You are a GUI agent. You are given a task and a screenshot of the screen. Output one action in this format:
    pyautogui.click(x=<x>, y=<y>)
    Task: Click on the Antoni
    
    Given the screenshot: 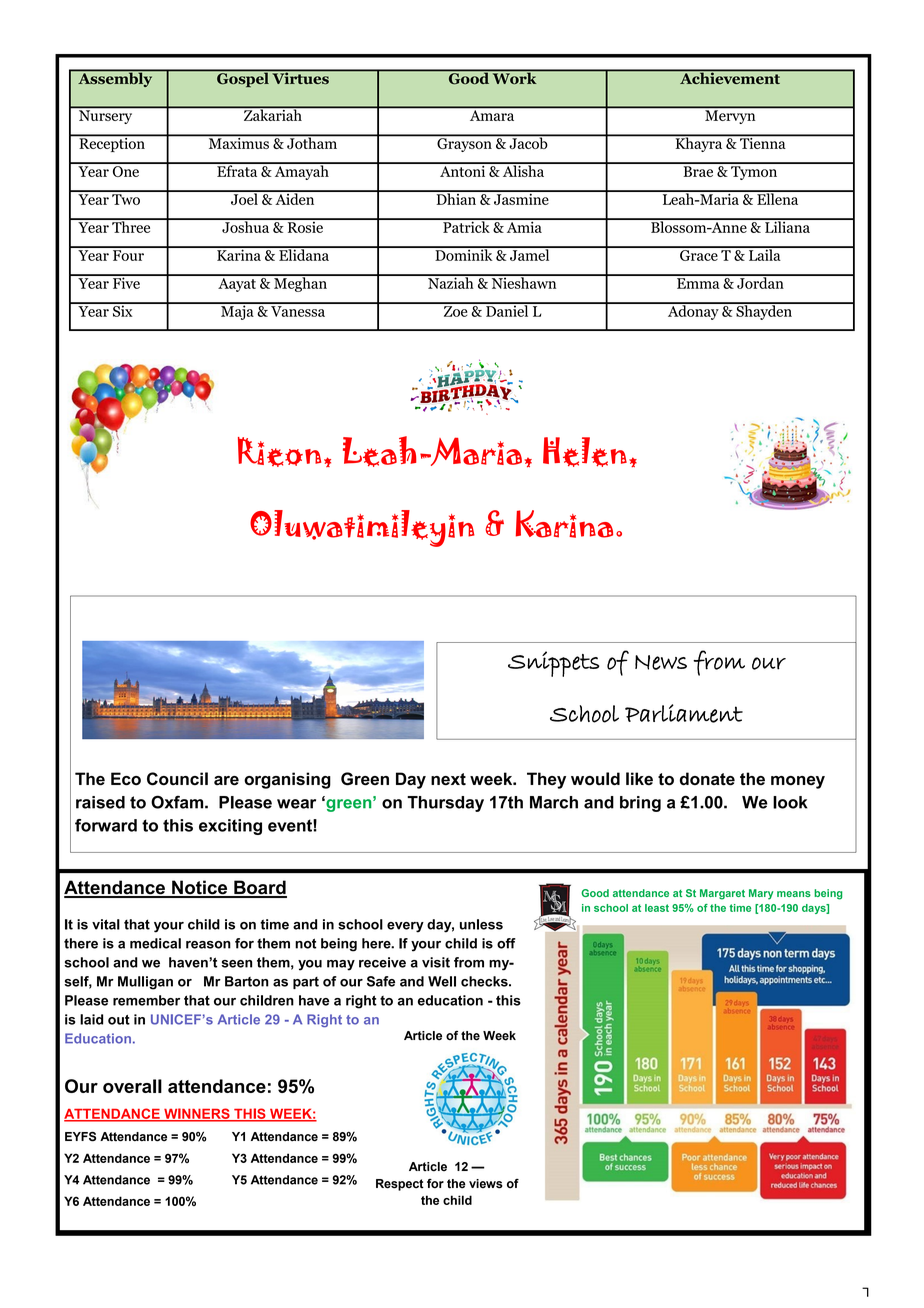 What is the action you would take?
    pyautogui.click(x=463, y=170)
